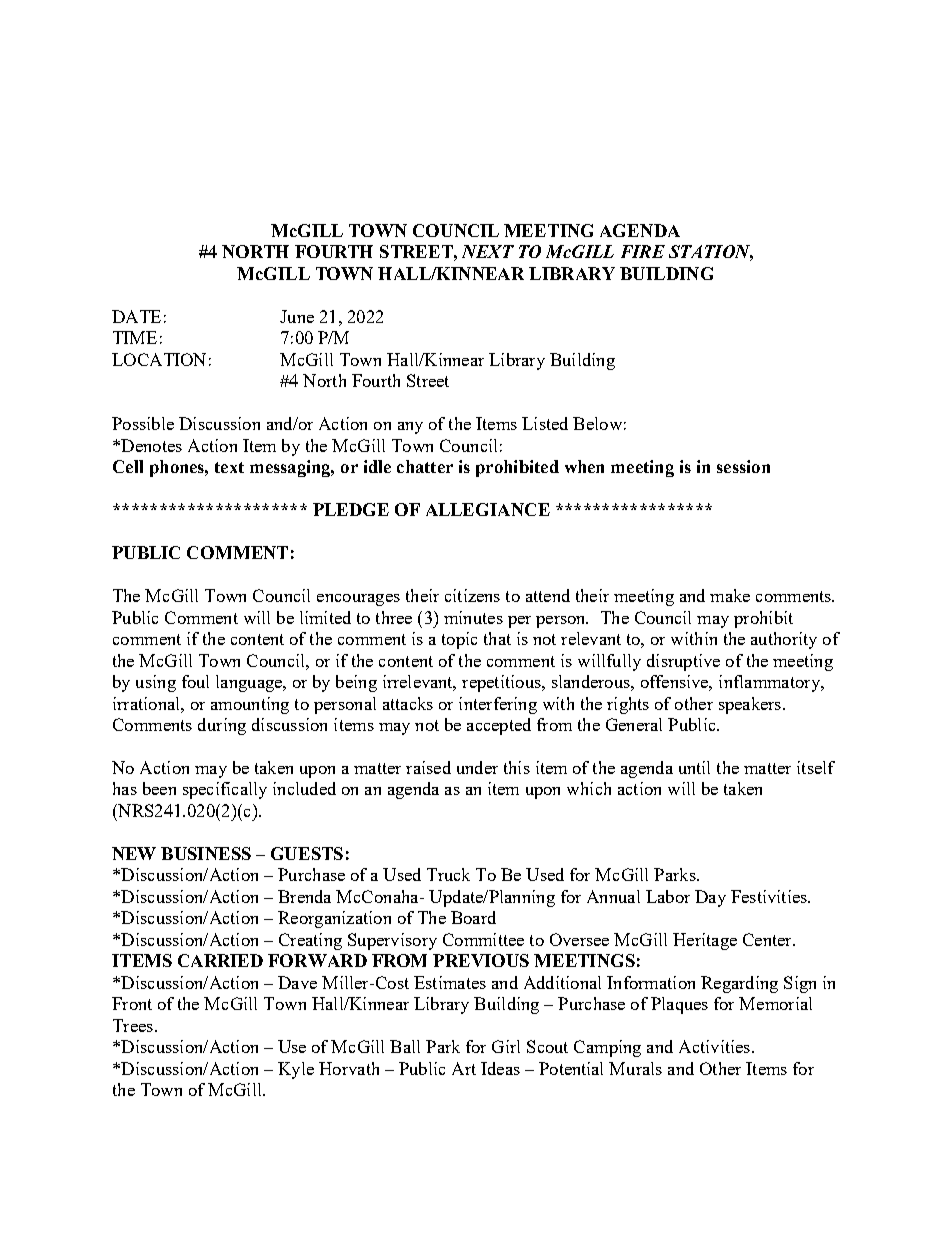 The width and height of the screenshot is (952, 1233). What do you see at coordinates (448, 874) in the screenshot?
I see `Truck` at bounding box center [448, 874].
